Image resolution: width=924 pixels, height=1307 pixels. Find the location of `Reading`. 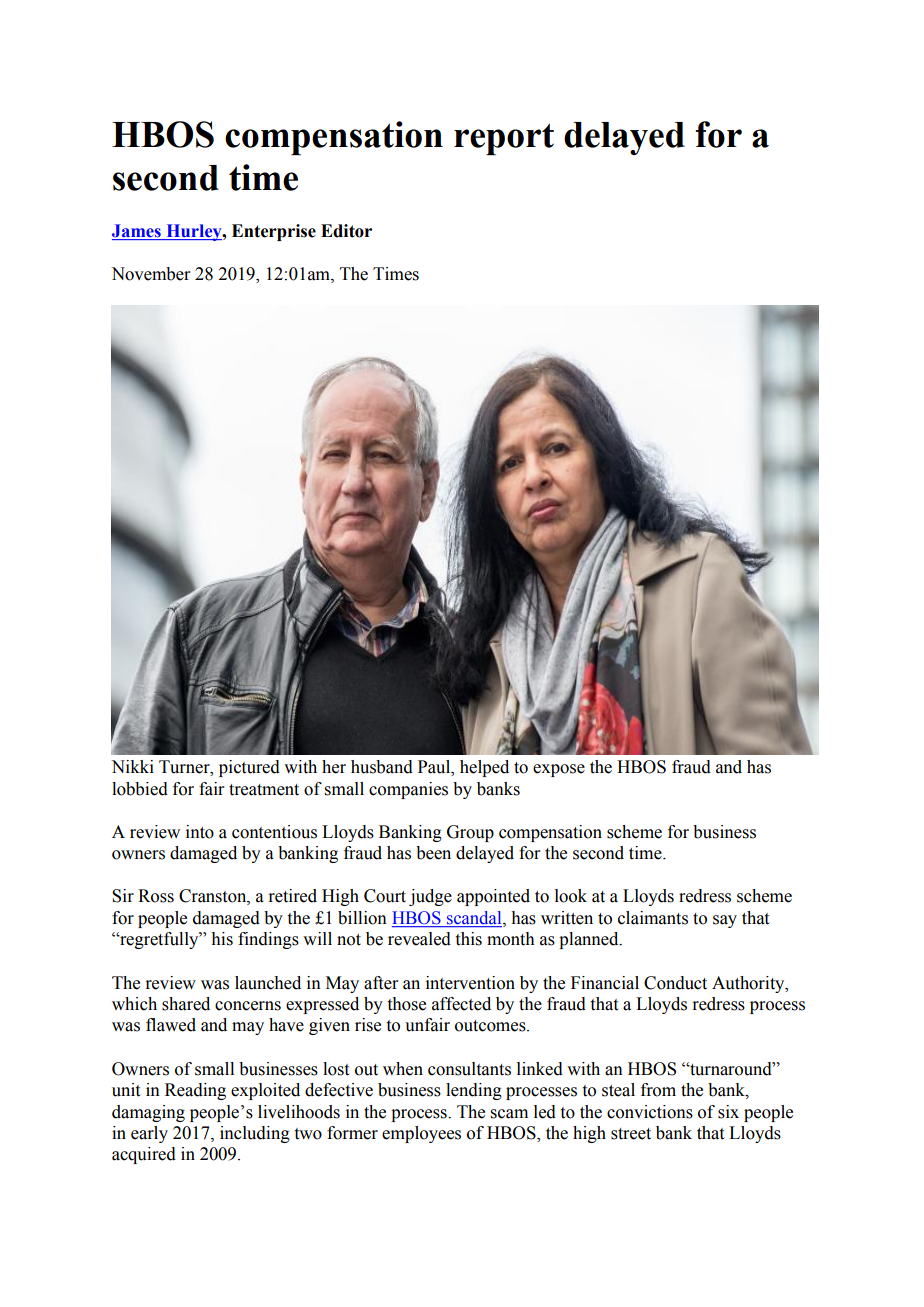

Reading is located at coordinates (195, 1091).
